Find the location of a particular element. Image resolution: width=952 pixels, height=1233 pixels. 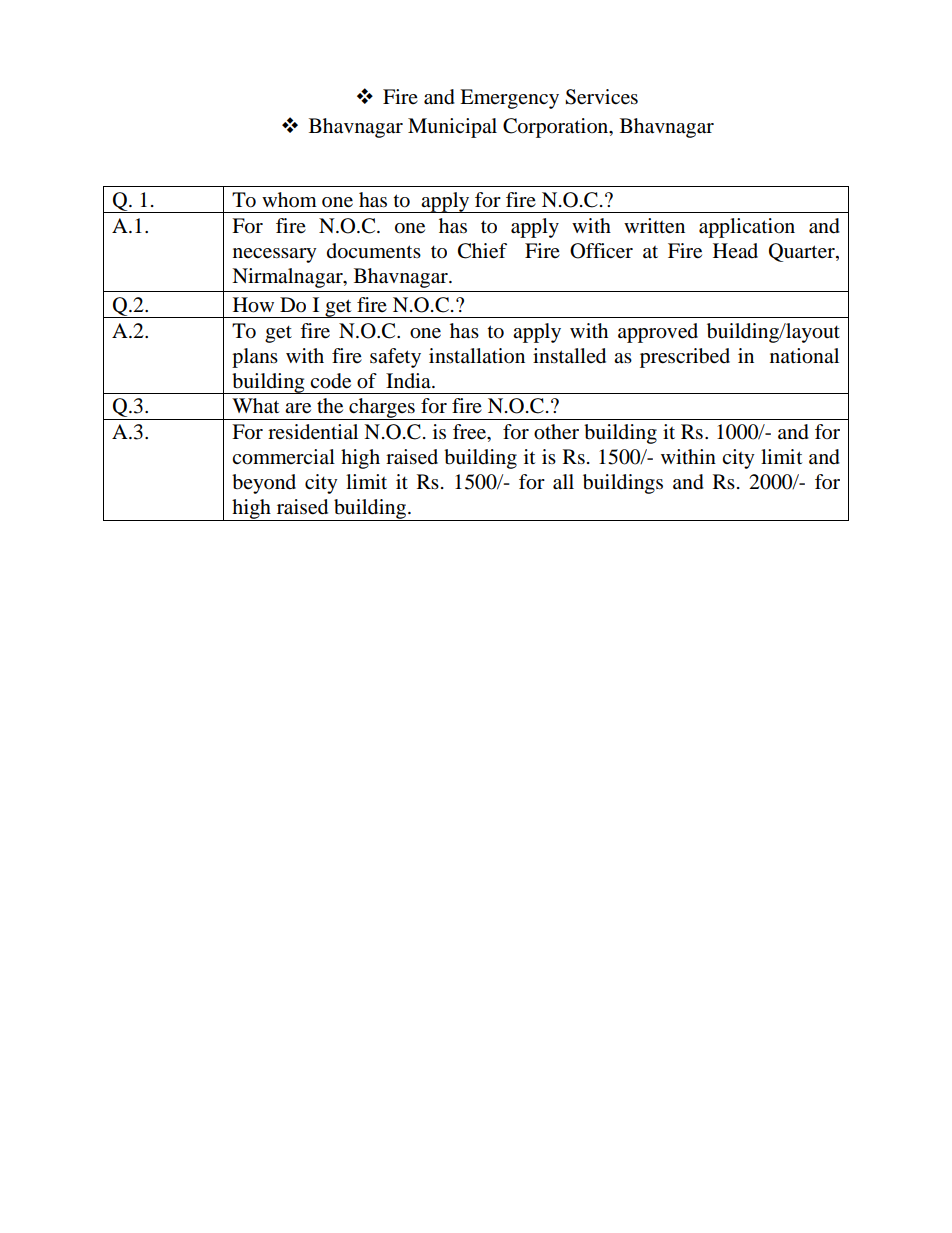

How is located at coordinates (253, 305).
